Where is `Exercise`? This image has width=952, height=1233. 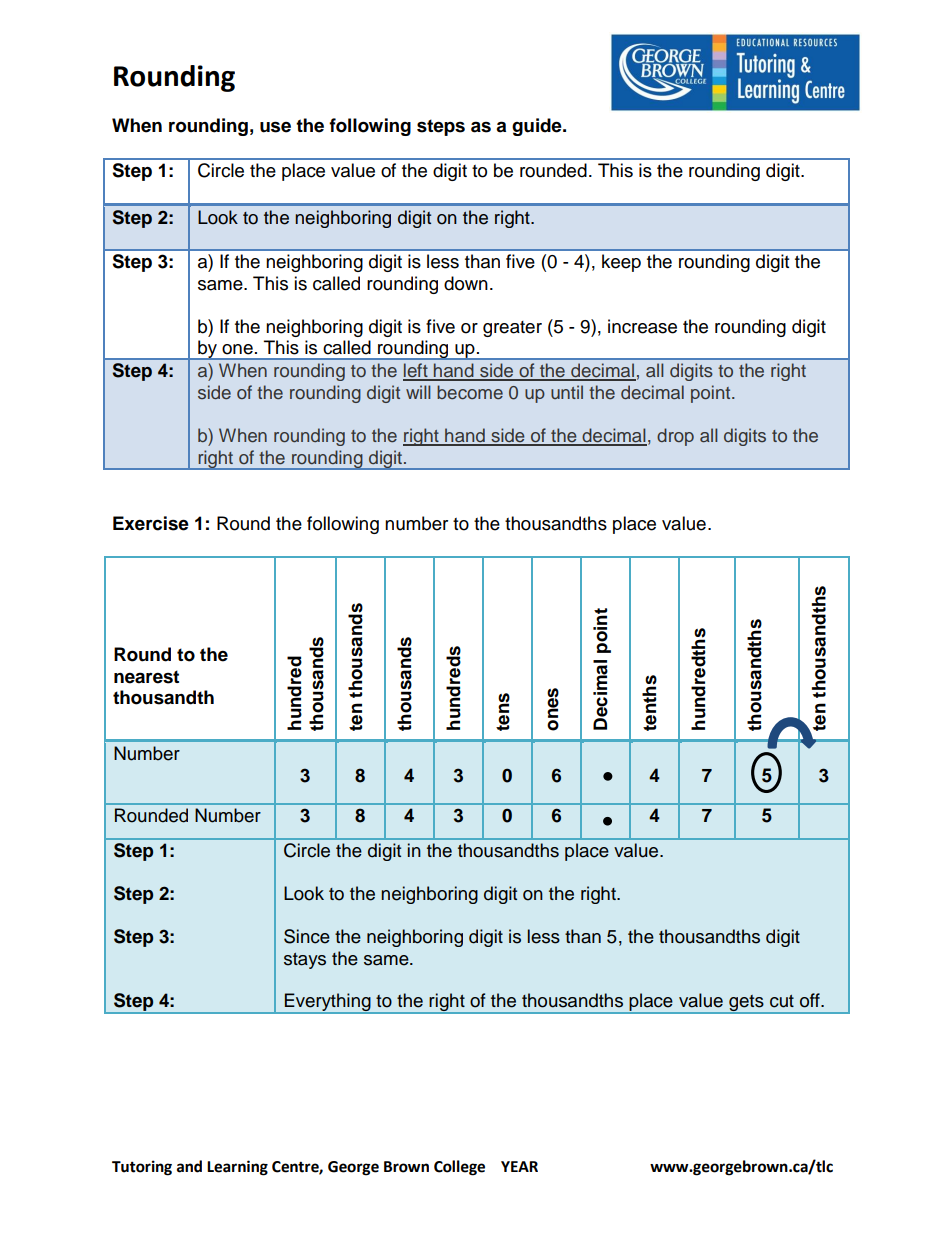
Exercise is located at coordinates (151, 523).
